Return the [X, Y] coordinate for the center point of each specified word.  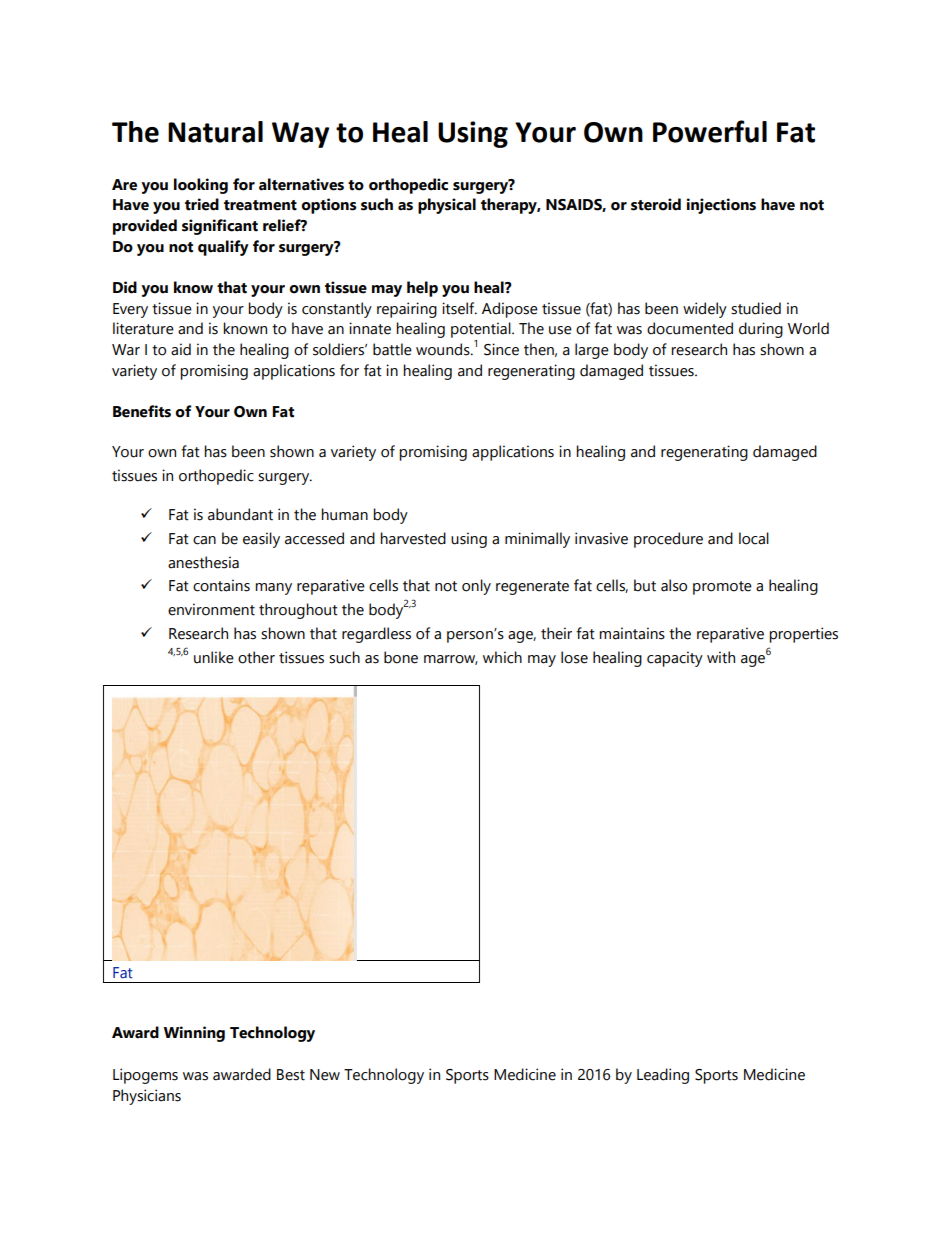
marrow [451, 660]
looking [201, 186]
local [754, 538]
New [325, 1075]
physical [447, 206]
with [721, 657]
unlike [214, 657]
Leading [663, 1076]
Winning [194, 1034]
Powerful [710, 131]
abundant [240, 514]
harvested [413, 538]
